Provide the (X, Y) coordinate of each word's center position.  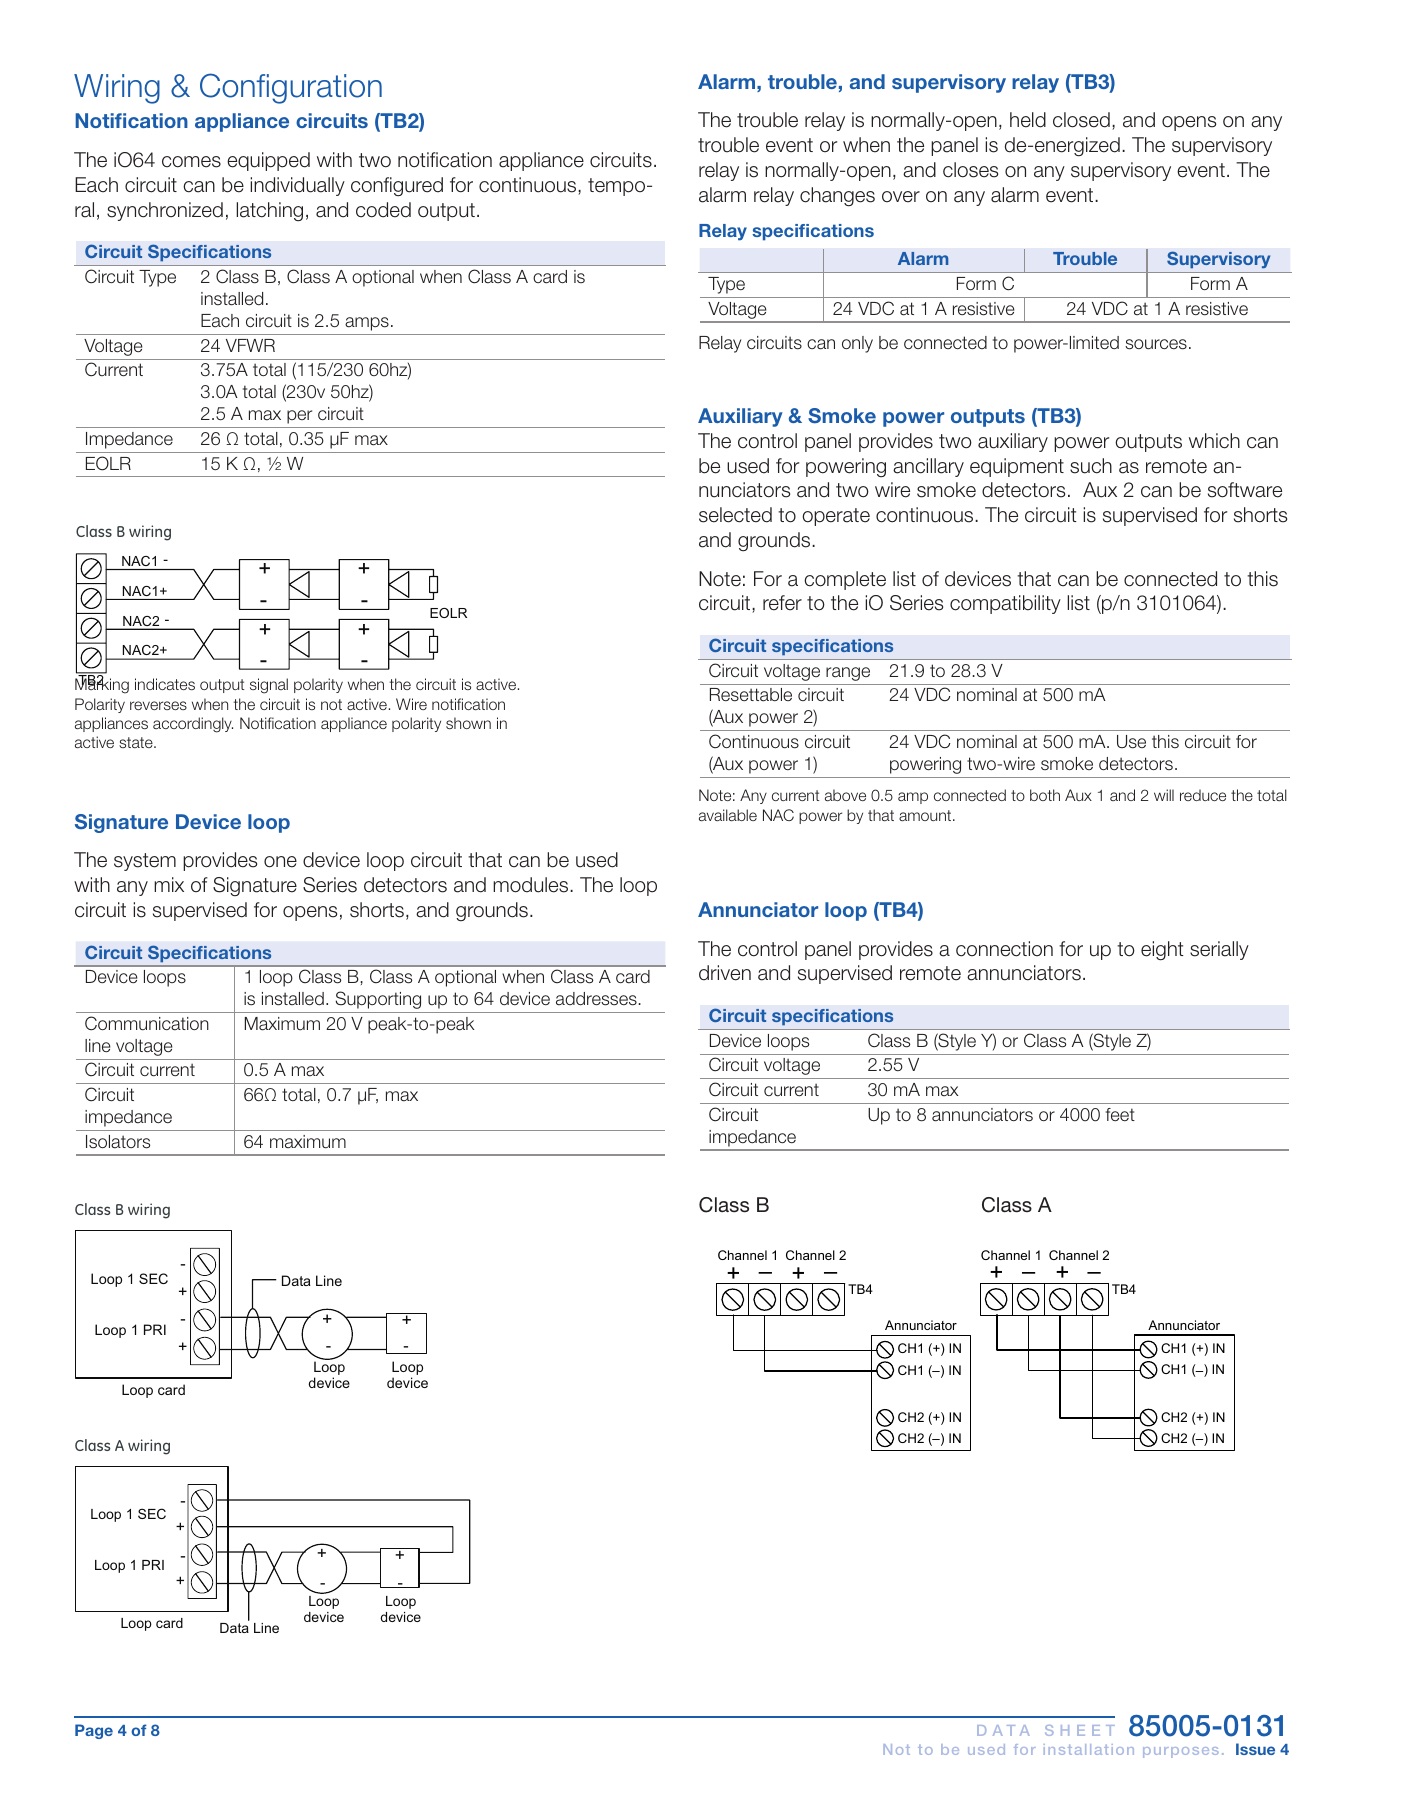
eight (1162, 951)
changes (837, 197)
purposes (1181, 1752)
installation (1089, 1749)
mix (169, 884)
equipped (268, 161)
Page (94, 1731)
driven (725, 973)
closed (1081, 120)
